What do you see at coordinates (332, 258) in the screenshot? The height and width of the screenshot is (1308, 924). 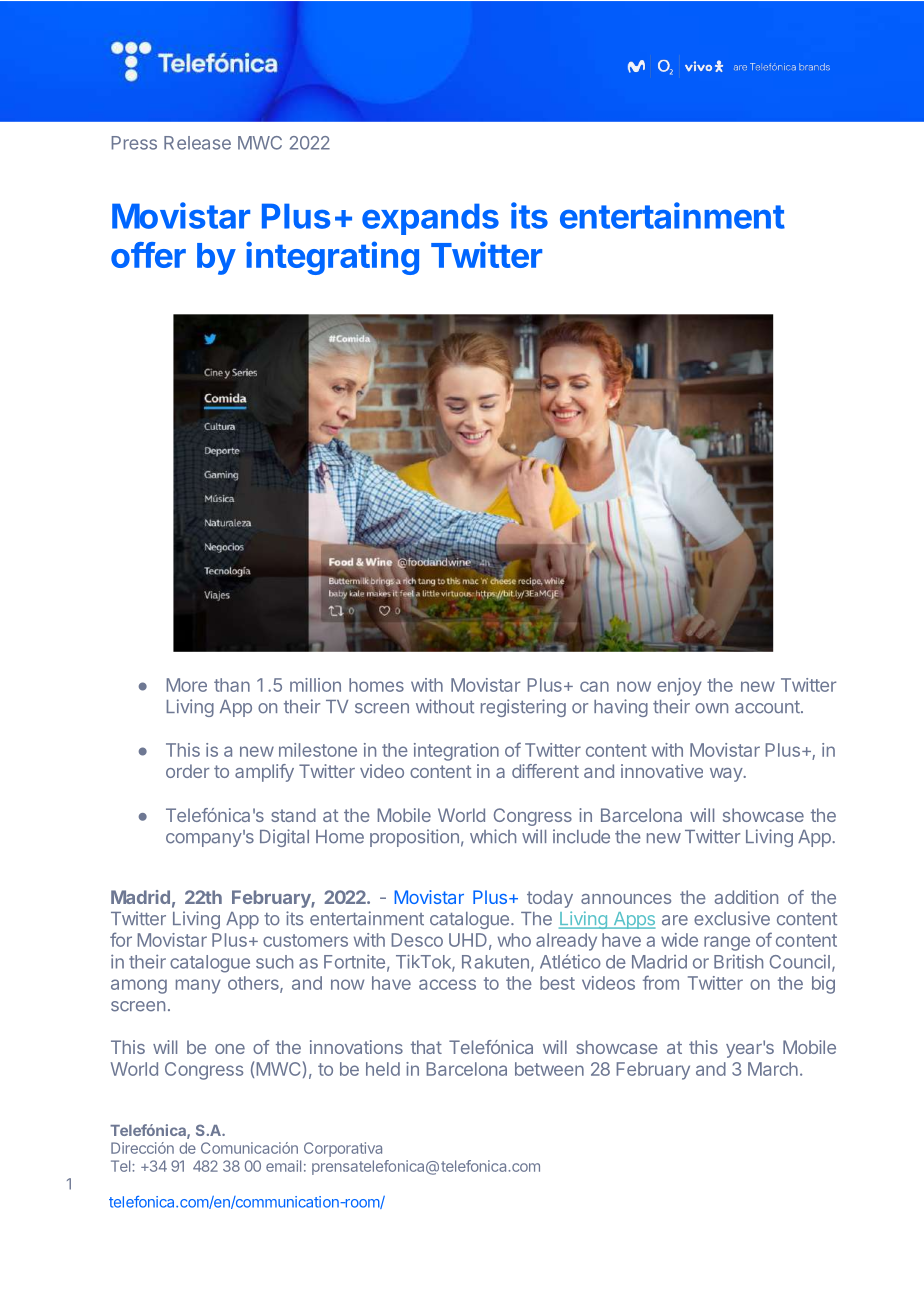 I see `integrating` at bounding box center [332, 258].
